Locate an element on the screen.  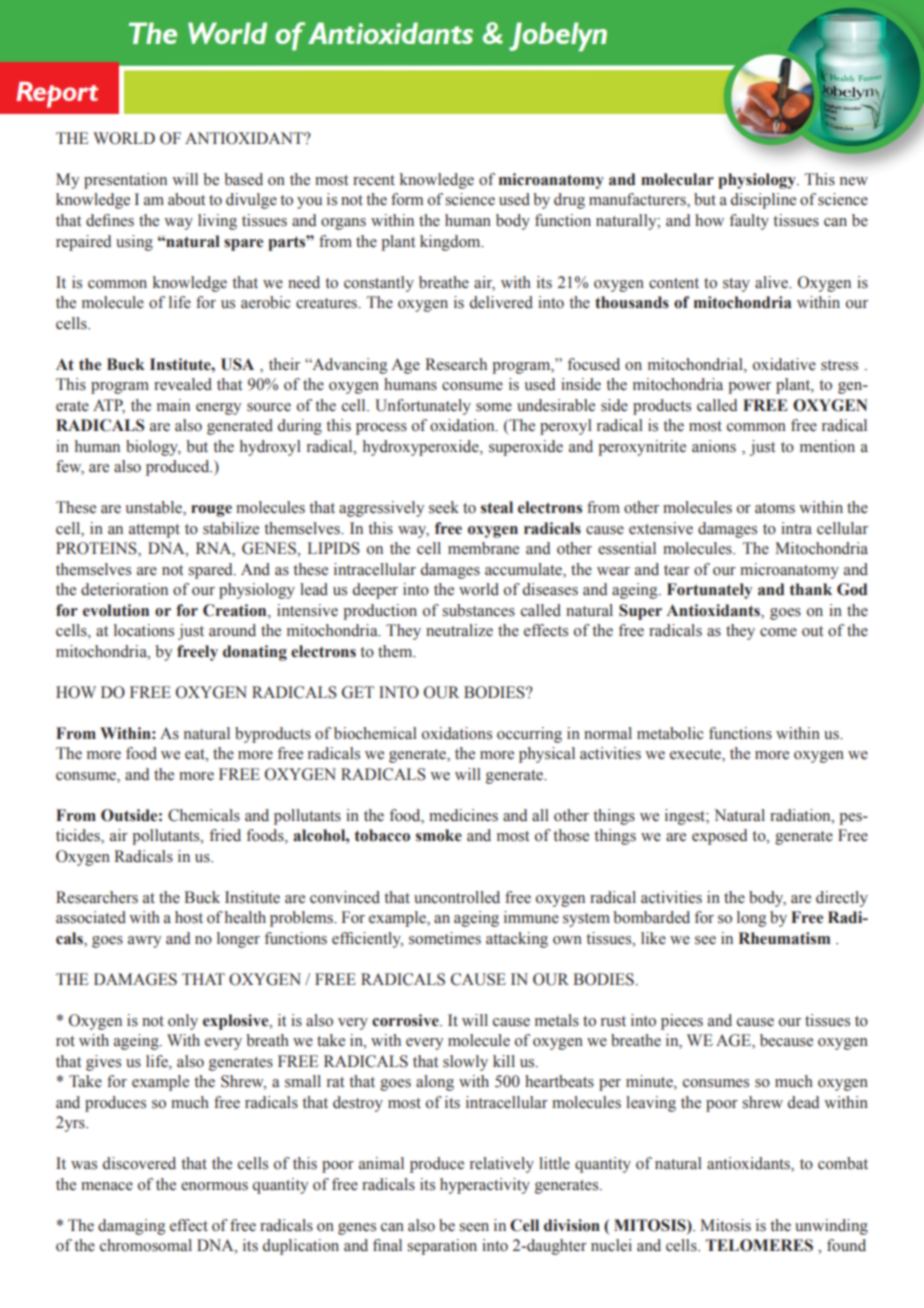
awry is located at coordinates (144, 942).
